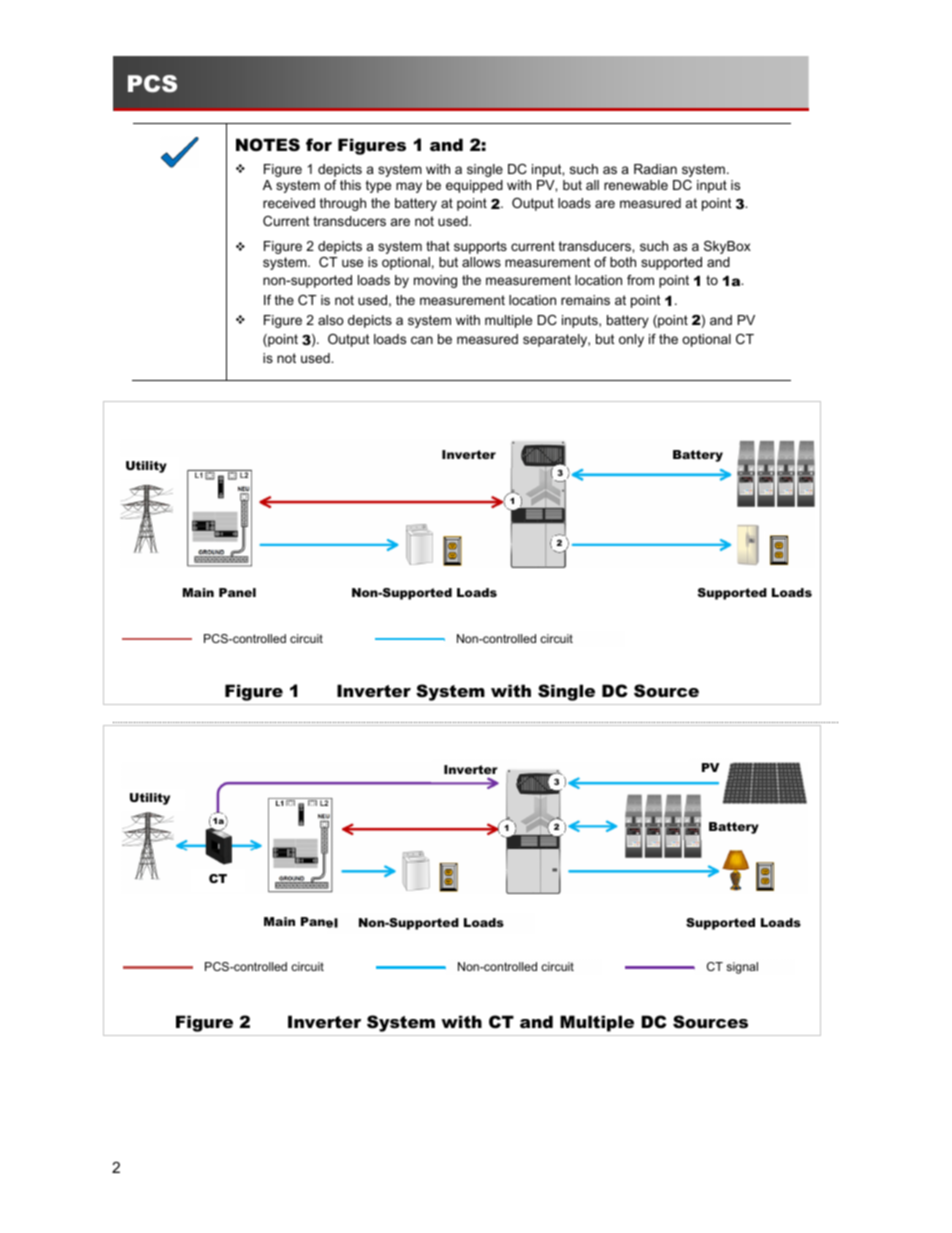  Describe the element at coordinates (742, 968) in the screenshot. I see `signal` at that location.
